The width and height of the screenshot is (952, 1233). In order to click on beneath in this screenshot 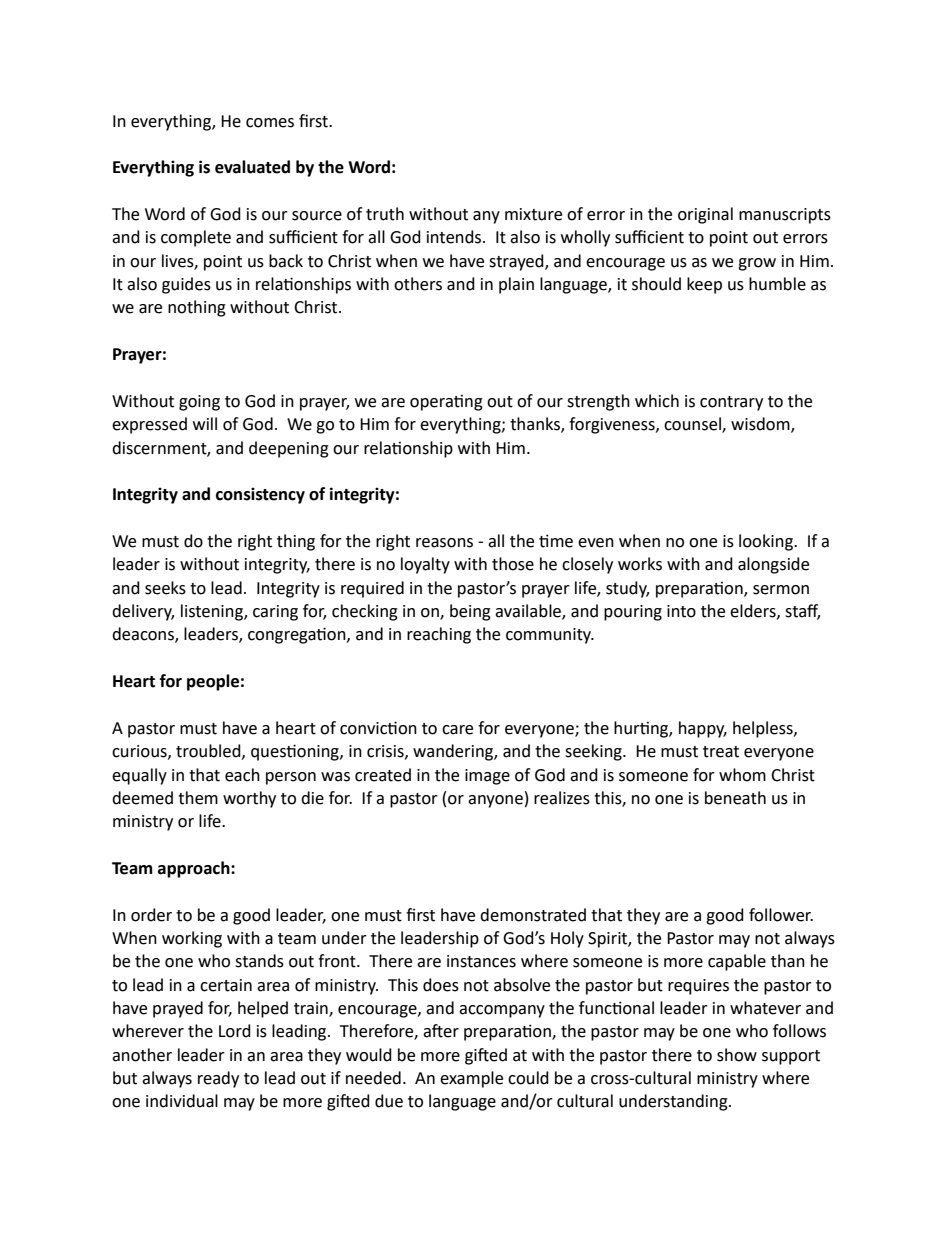, I will do `click(735, 798)`.
